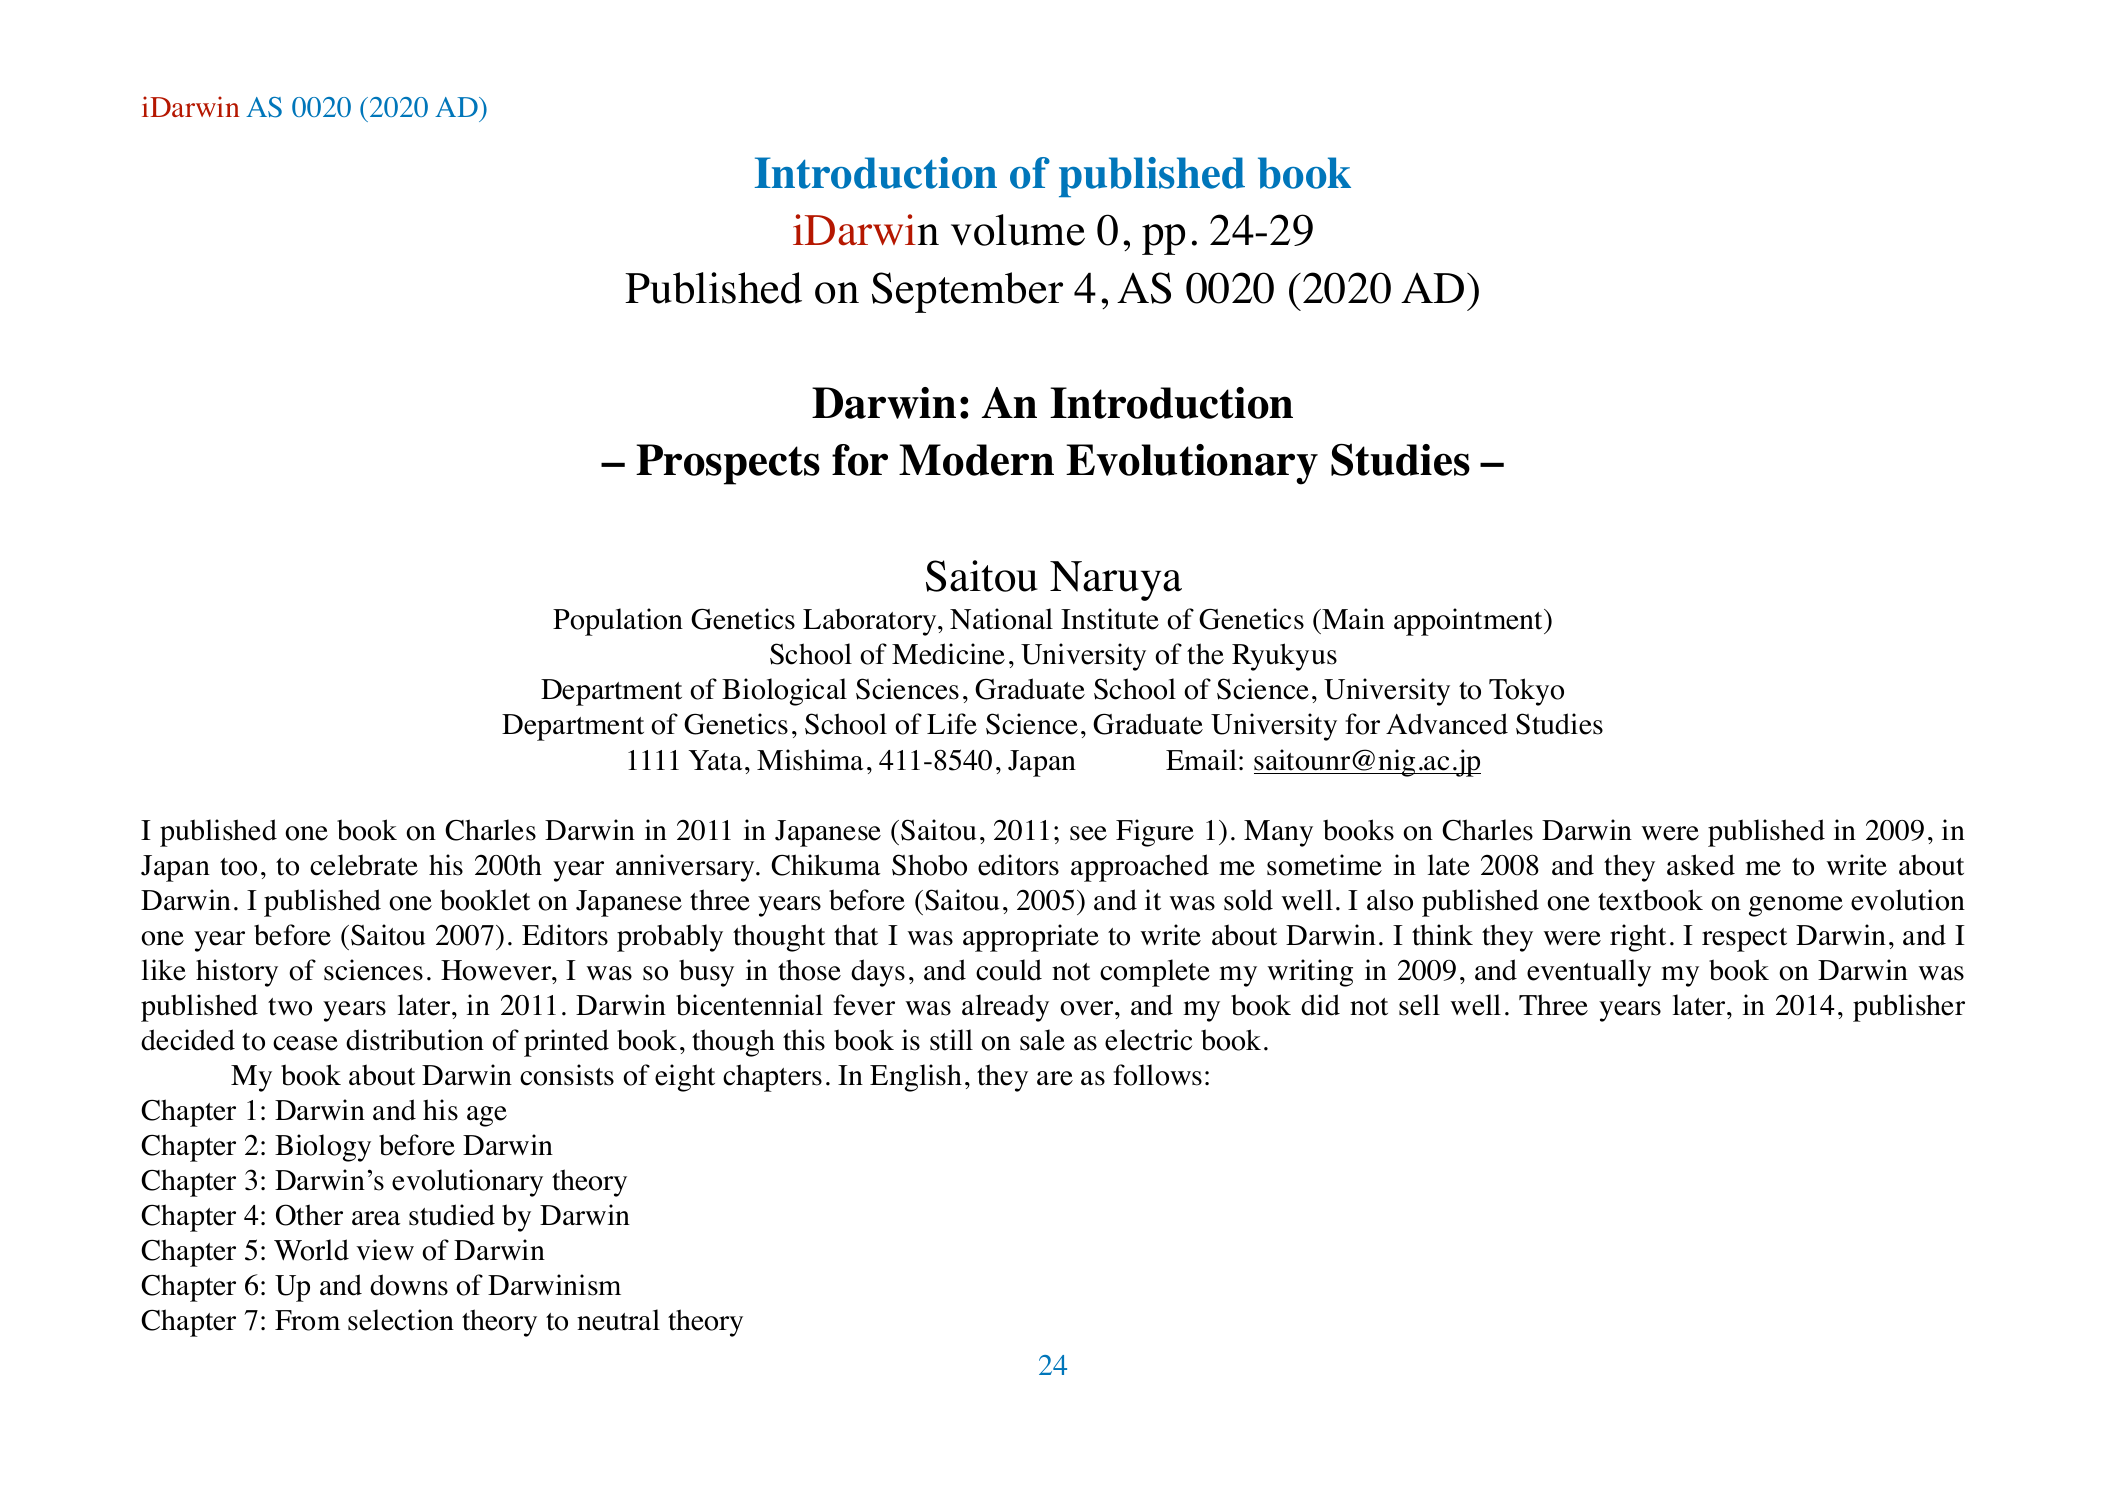  I want to click on neutral, so click(618, 1320).
